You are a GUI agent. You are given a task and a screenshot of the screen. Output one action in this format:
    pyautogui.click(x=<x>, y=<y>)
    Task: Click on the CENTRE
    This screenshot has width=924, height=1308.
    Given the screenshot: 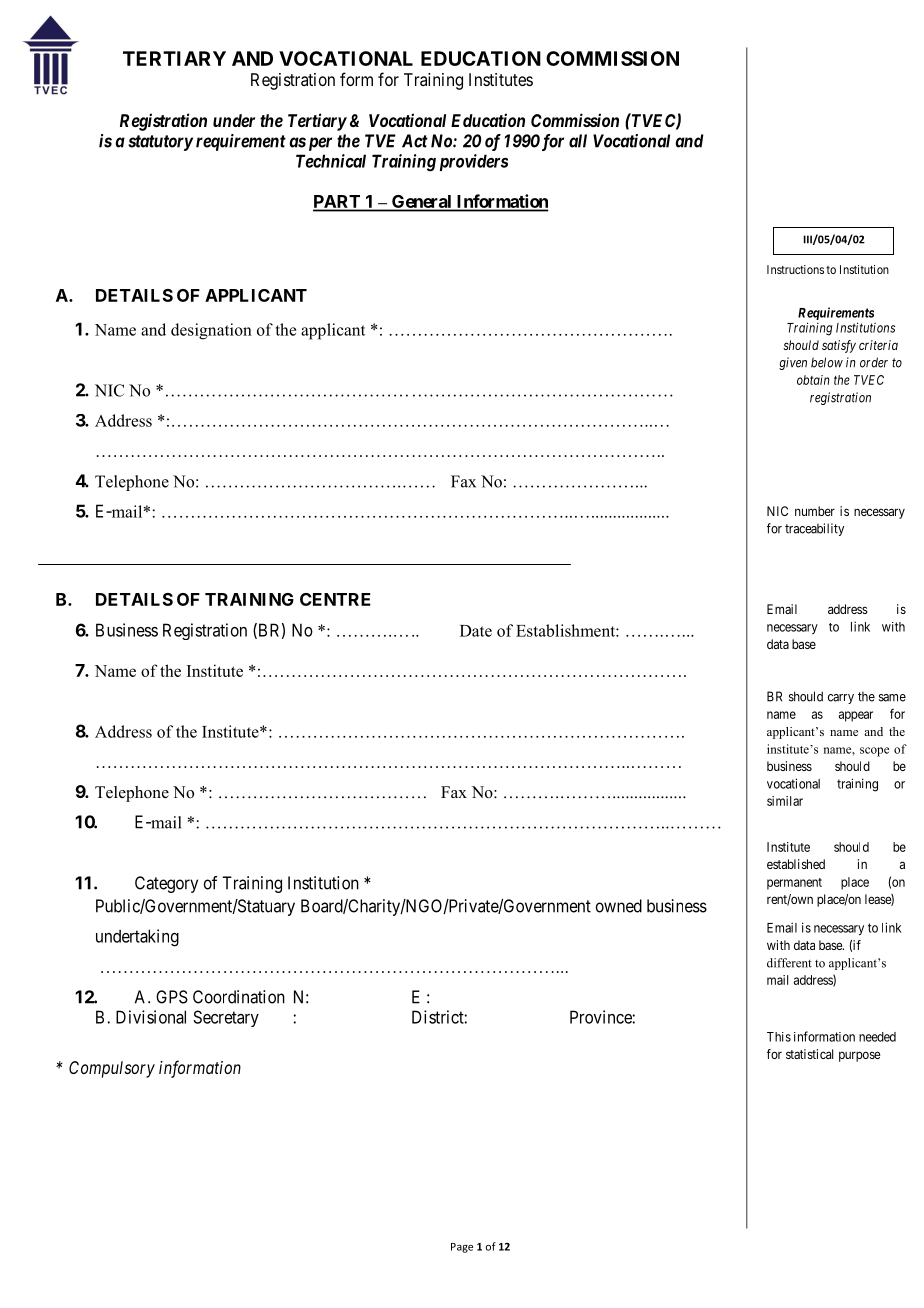 What is the action you would take?
    pyautogui.click(x=335, y=599)
